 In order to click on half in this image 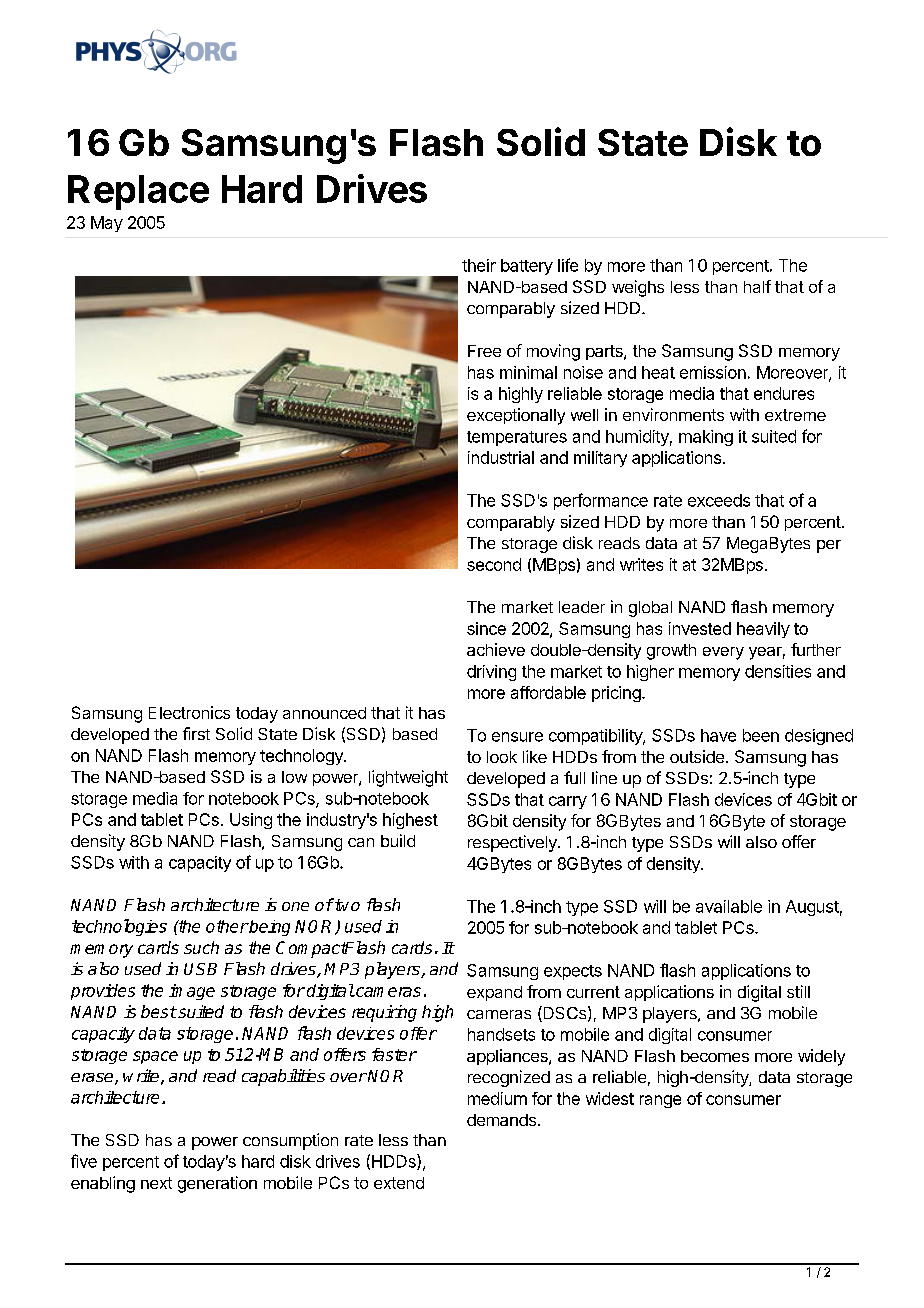, I will do `click(757, 286)`.
